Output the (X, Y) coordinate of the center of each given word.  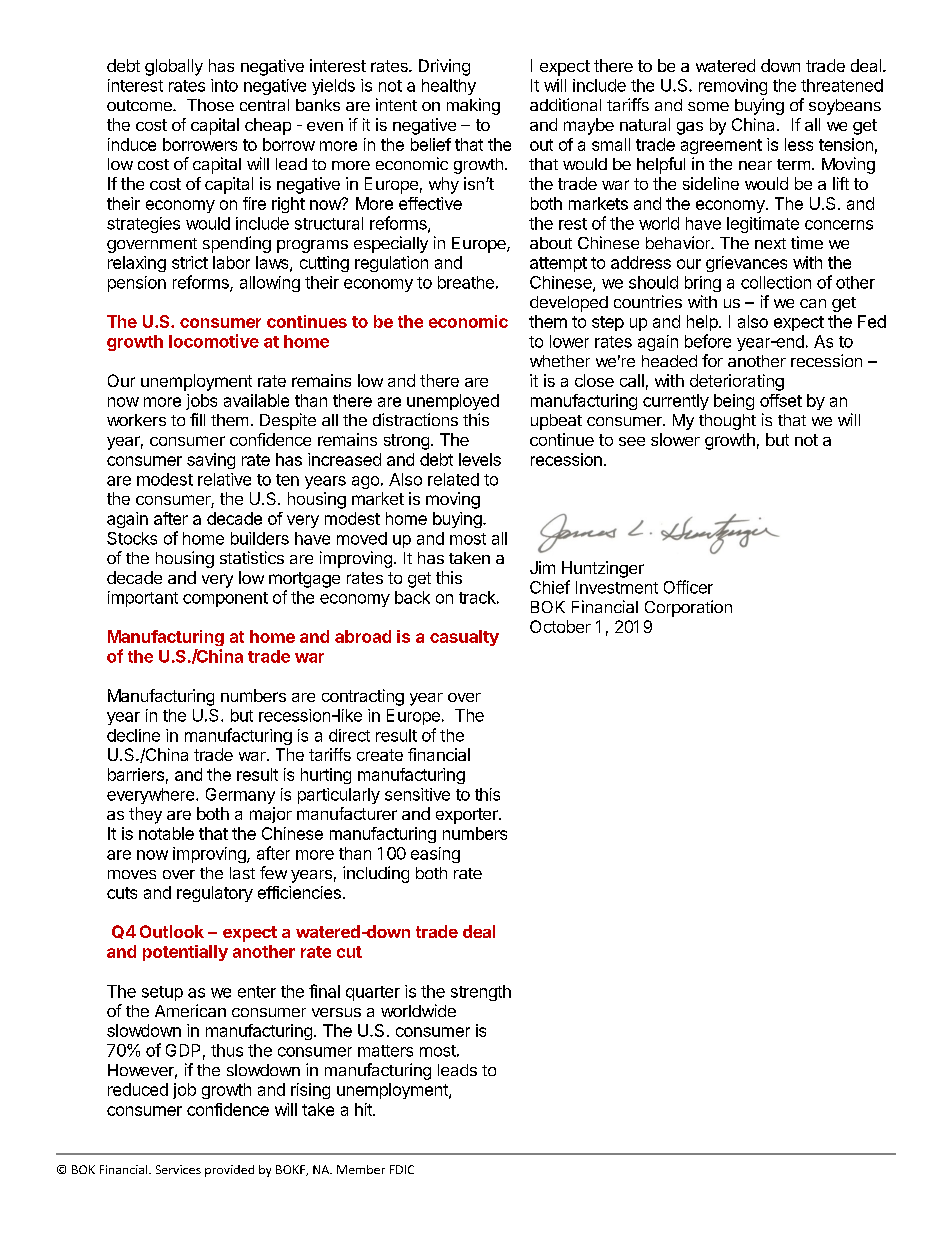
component (225, 599)
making (473, 106)
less (799, 144)
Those (210, 105)
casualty (464, 638)
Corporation (688, 608)
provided (229, 1171)
